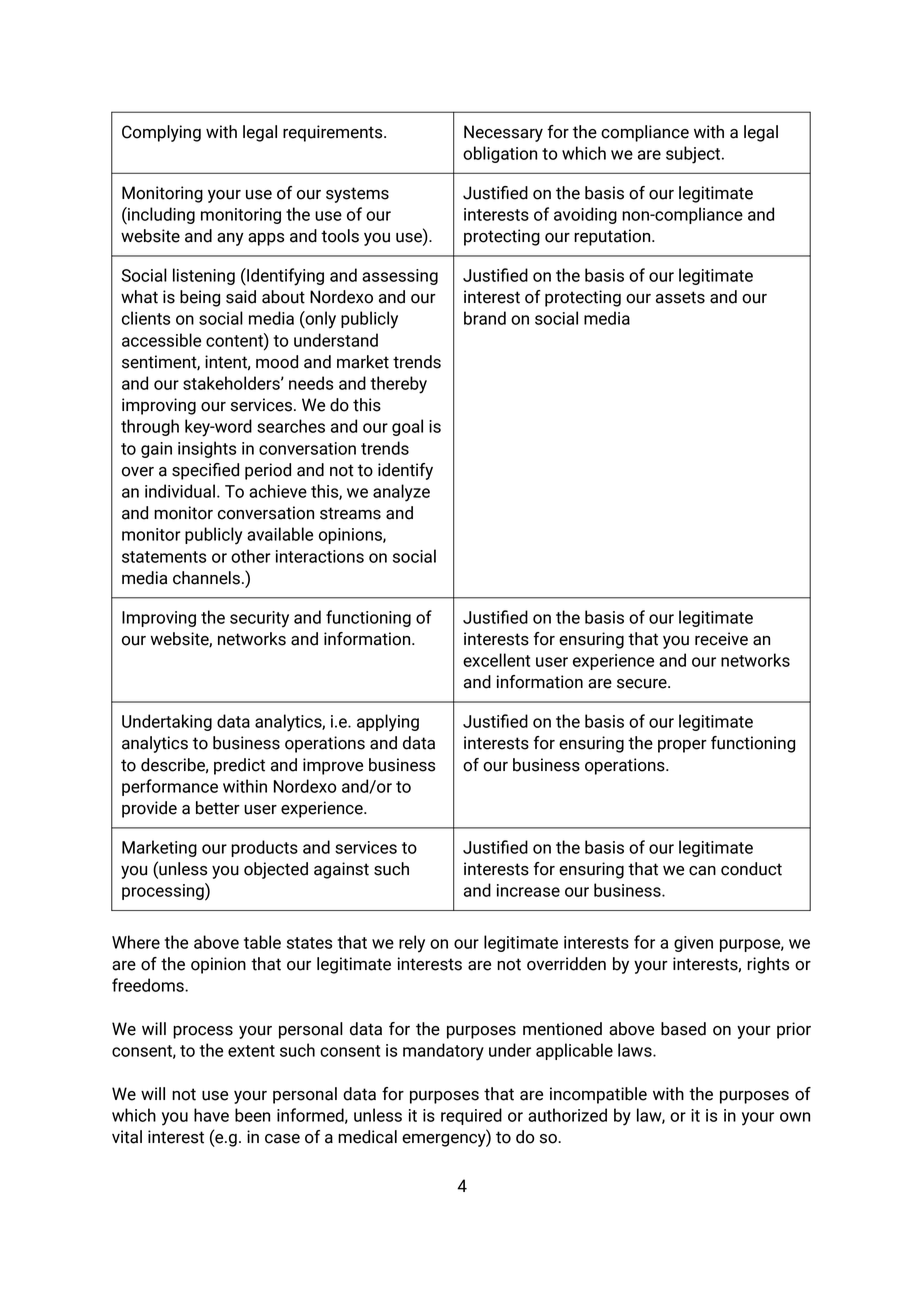 The height and width of the screenshot is (1308, 924). What do you see at coordinates (693, 944) in the screenshot?
I see `given` at bounding box center [693, 944].
